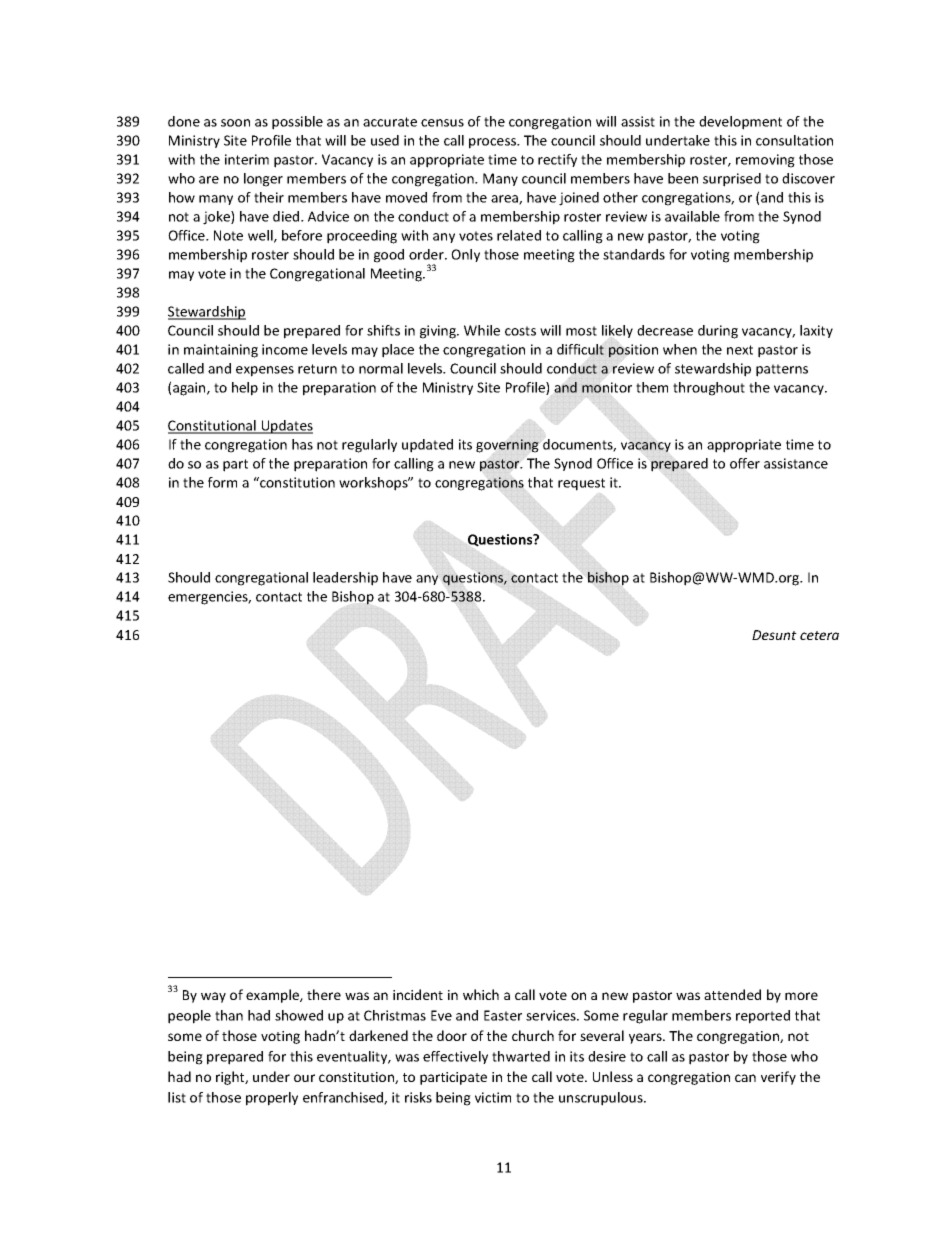 This screenshot has width=952, height=1233. Describe the element at coordinates (247, 159) in the screenshot. I see `interim` at that location.
